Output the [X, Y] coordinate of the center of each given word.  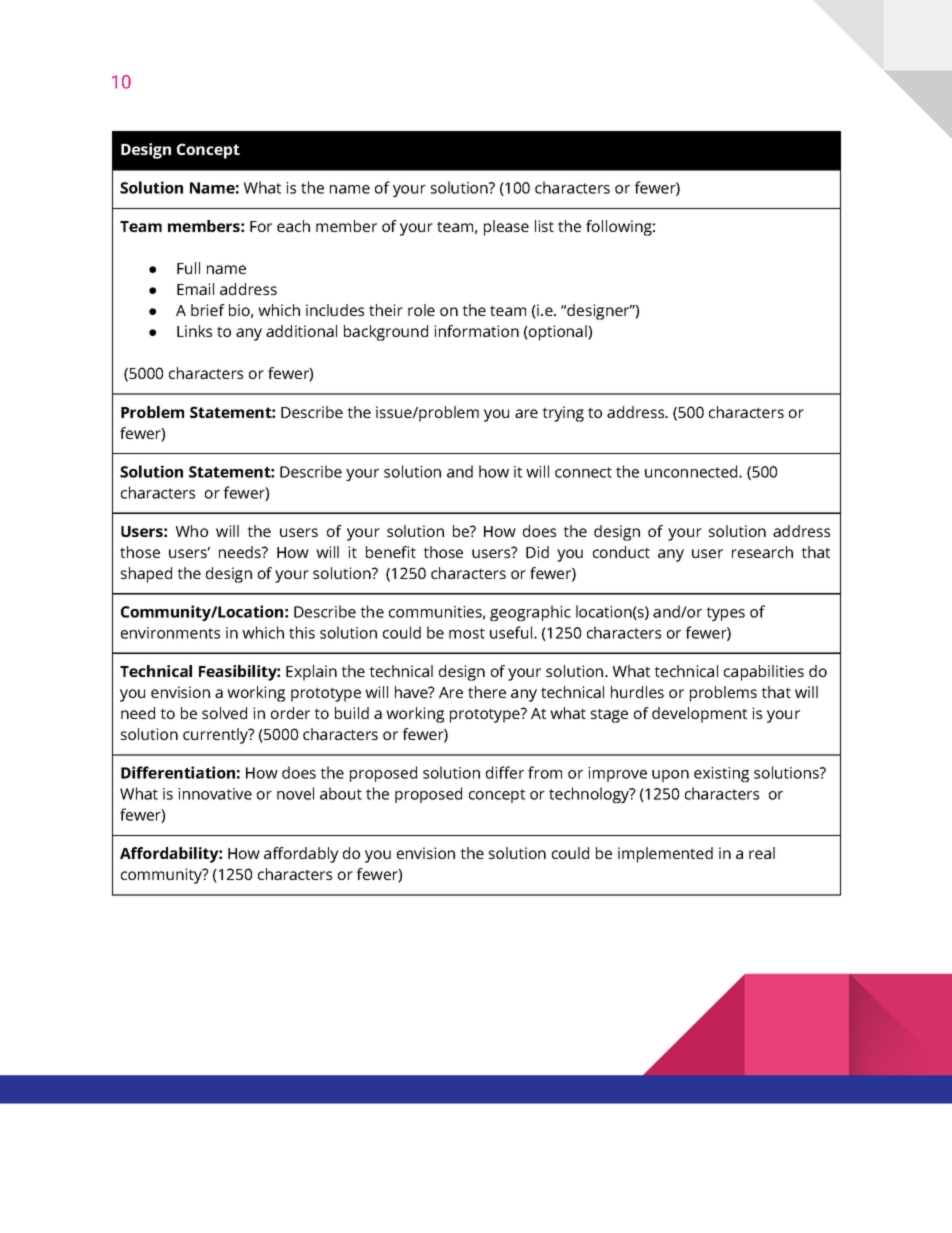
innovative [215, 794]
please [506, 228]
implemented [665, 855]
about [341, 793]
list [544, 226]
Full [188, 268]
